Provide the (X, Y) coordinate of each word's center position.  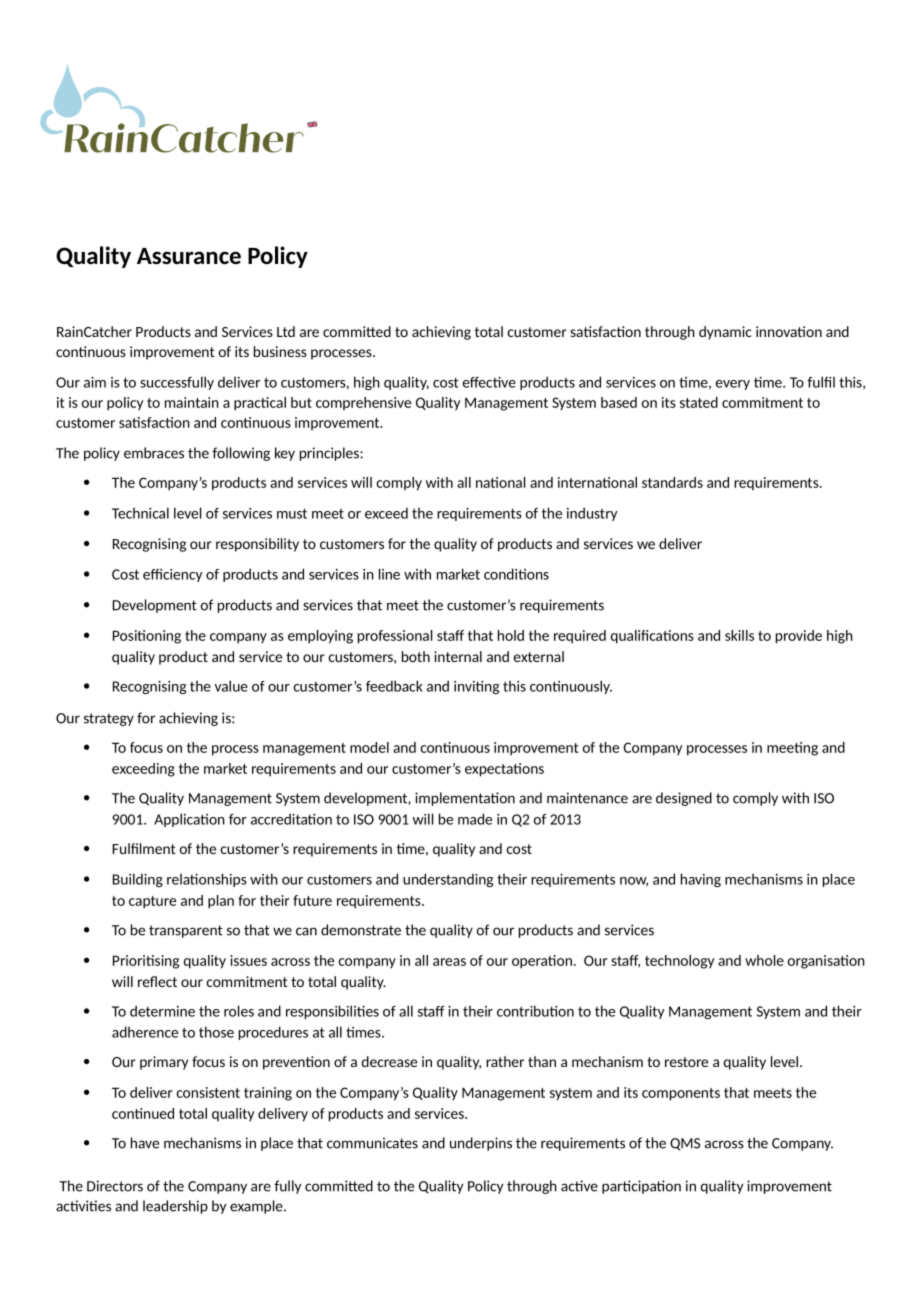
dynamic (725, 333)
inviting (476, 687)
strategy (109, 719)
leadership (175, 1207)
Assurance (189, 256)
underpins (481, 1144)
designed (684, 799)
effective (489, 382)
